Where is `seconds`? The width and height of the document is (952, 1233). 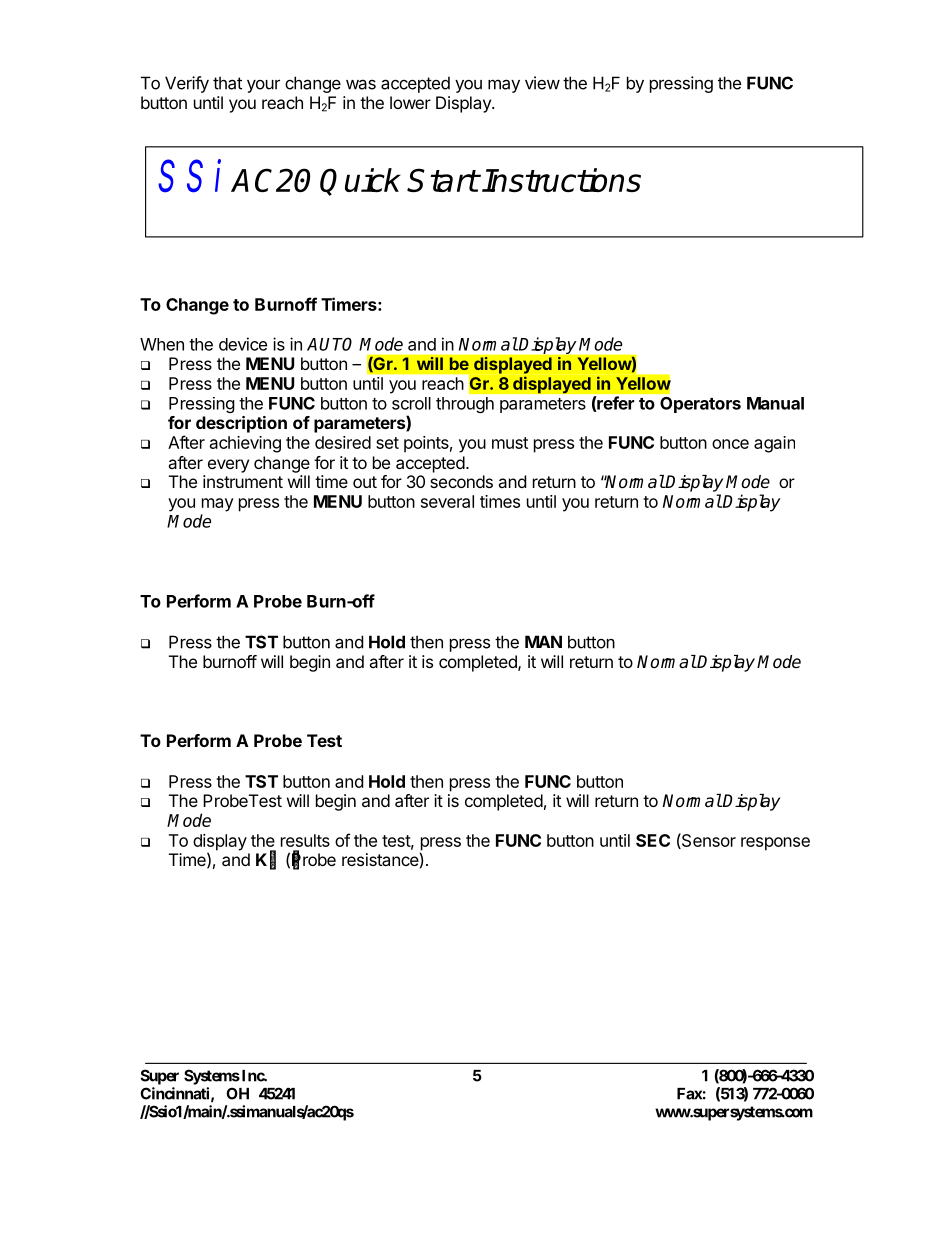
seconds is located at coordinates (461, 481).
